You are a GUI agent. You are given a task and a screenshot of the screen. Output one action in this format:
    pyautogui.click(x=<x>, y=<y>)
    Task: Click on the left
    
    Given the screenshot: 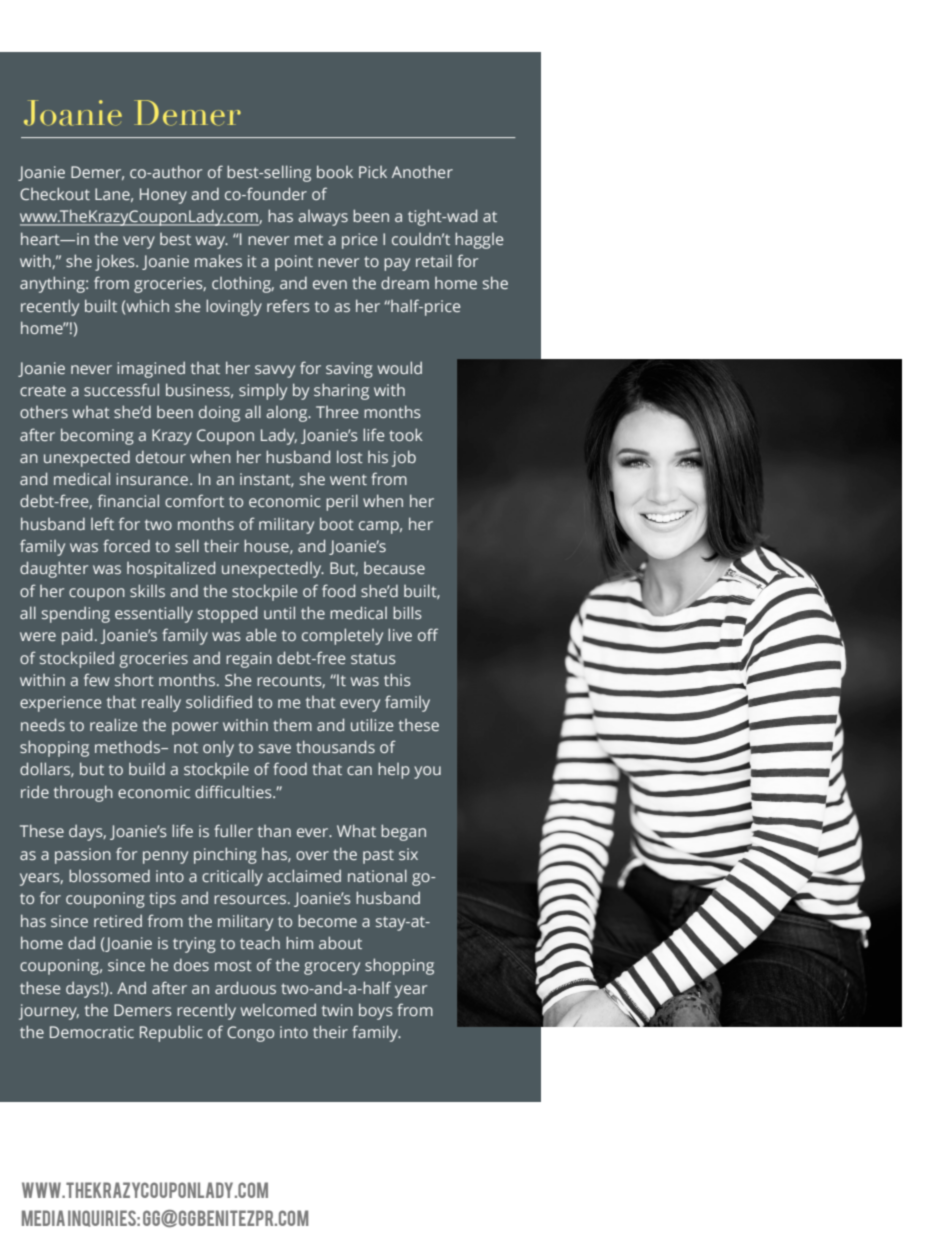 What is the action you would take?
    pyautogui.click(x=102, y=523)
